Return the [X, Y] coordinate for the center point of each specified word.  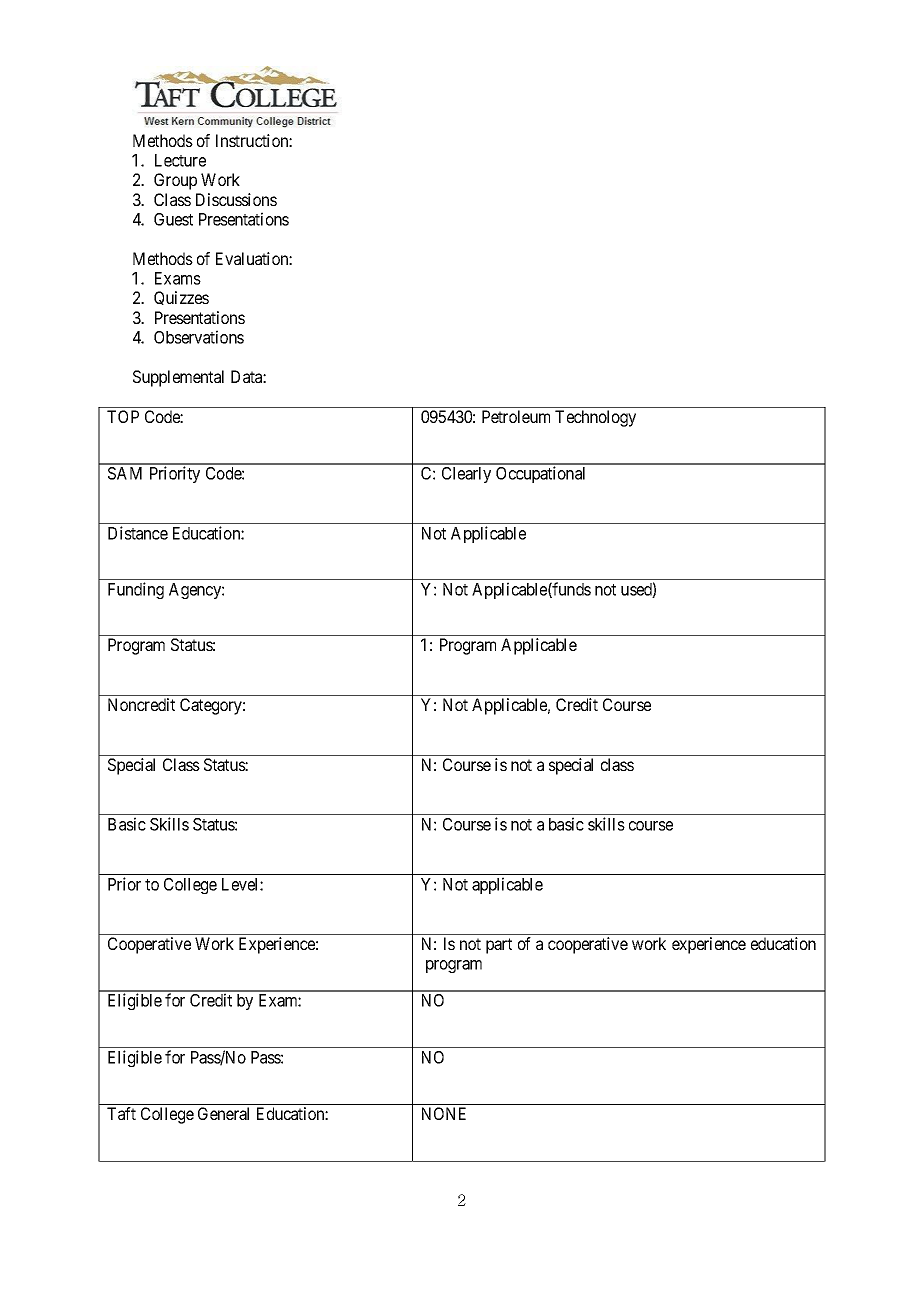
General [223, 1113]
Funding [136, 590]
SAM [125, 473]
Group [175, 181]
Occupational [540, 474]
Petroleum [516, 416]
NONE [444, 1113]
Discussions [236, 199]
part [499, 946]
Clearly [466, 475]
